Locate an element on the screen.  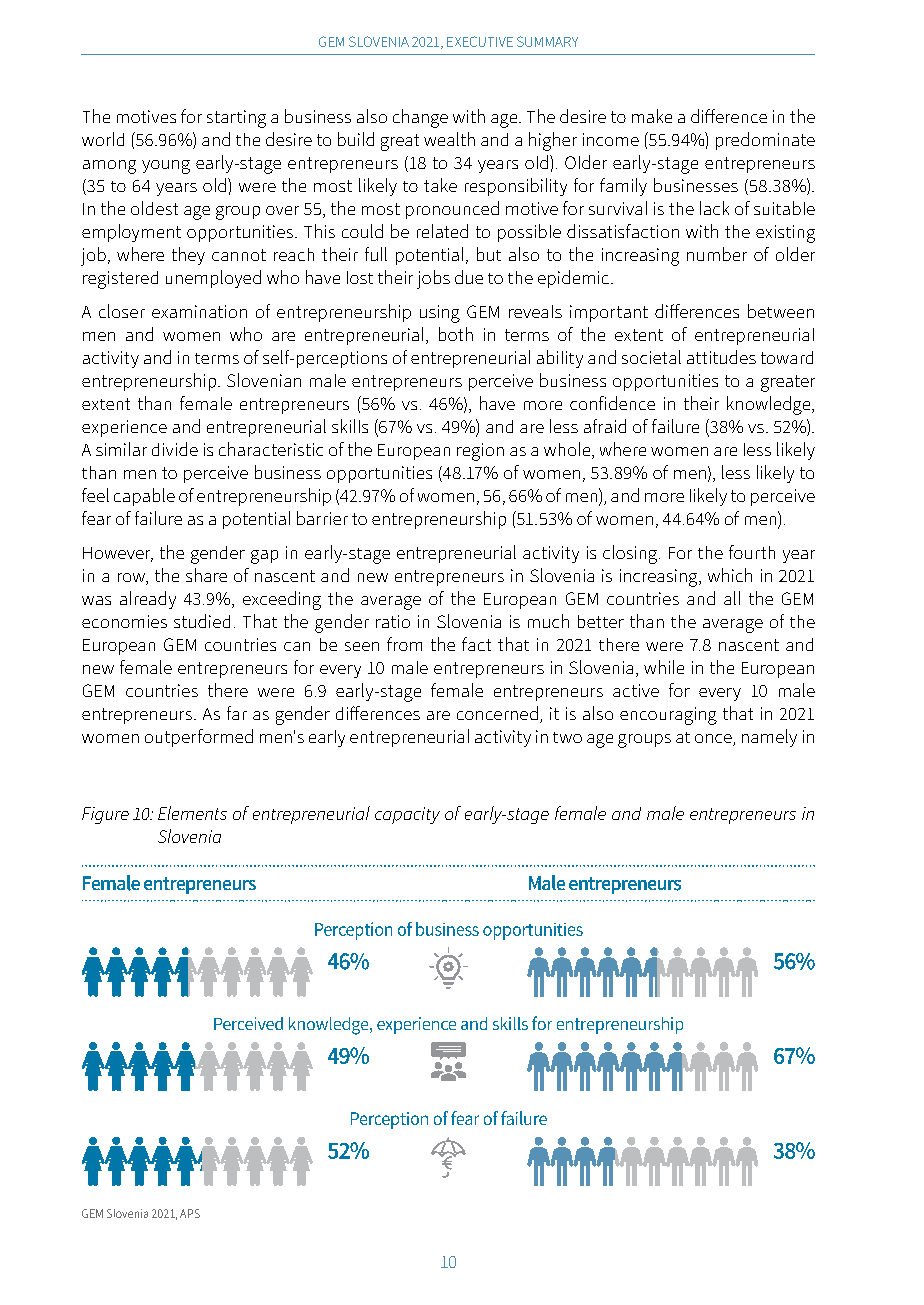
Elements is located at coordinates (192, 813).
